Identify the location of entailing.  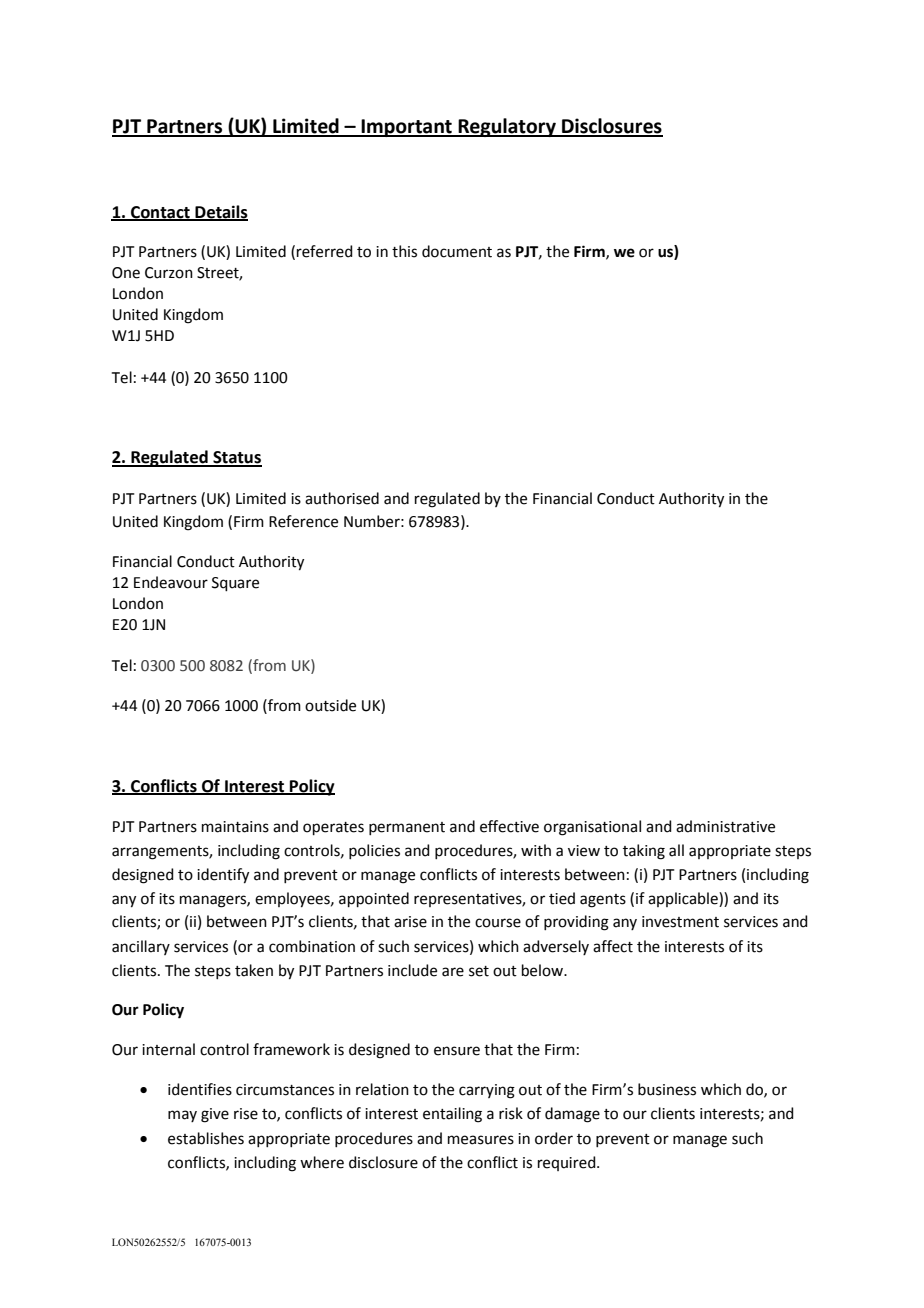
(452, 1115).
